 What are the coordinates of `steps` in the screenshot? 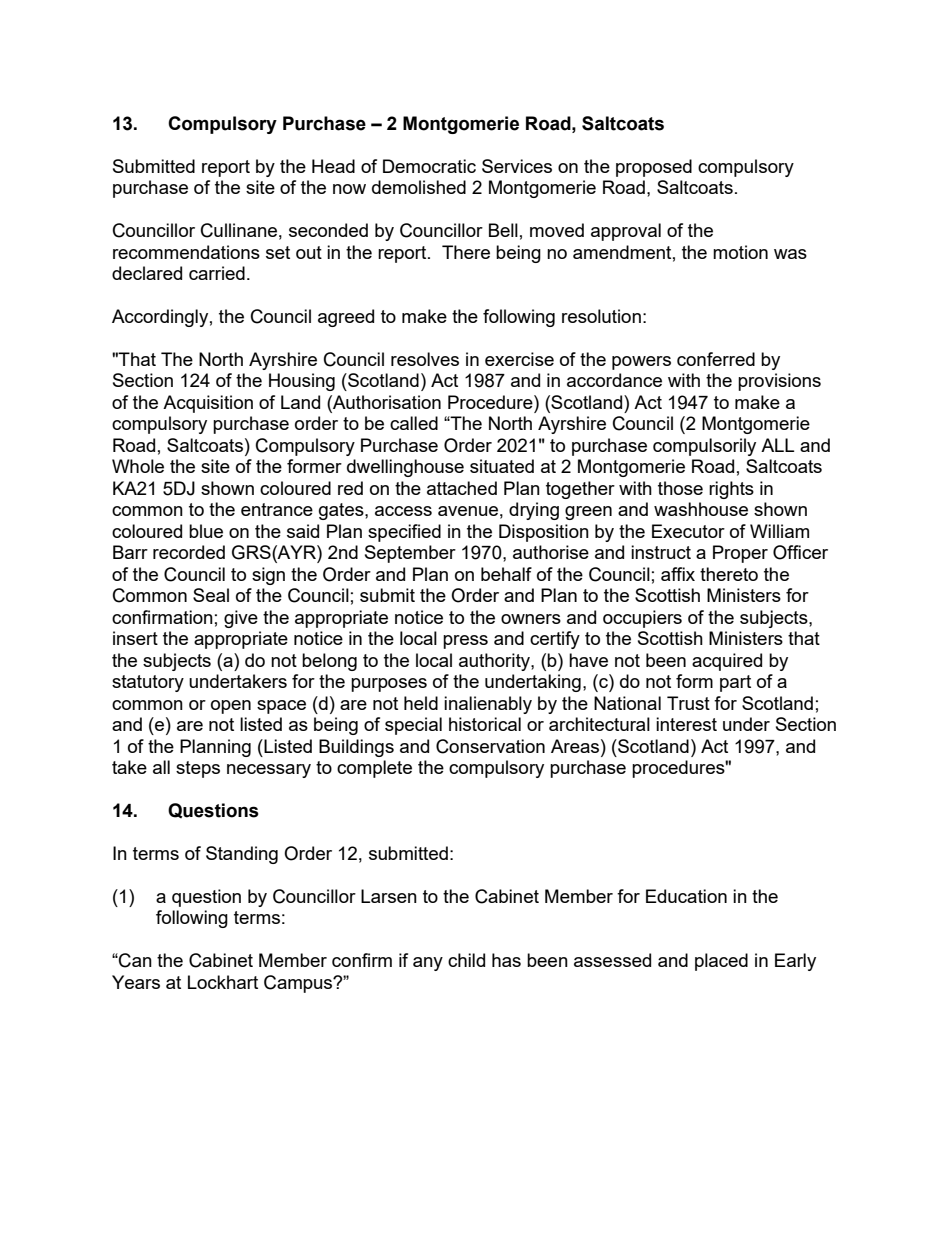 It's located at (198, 769).
